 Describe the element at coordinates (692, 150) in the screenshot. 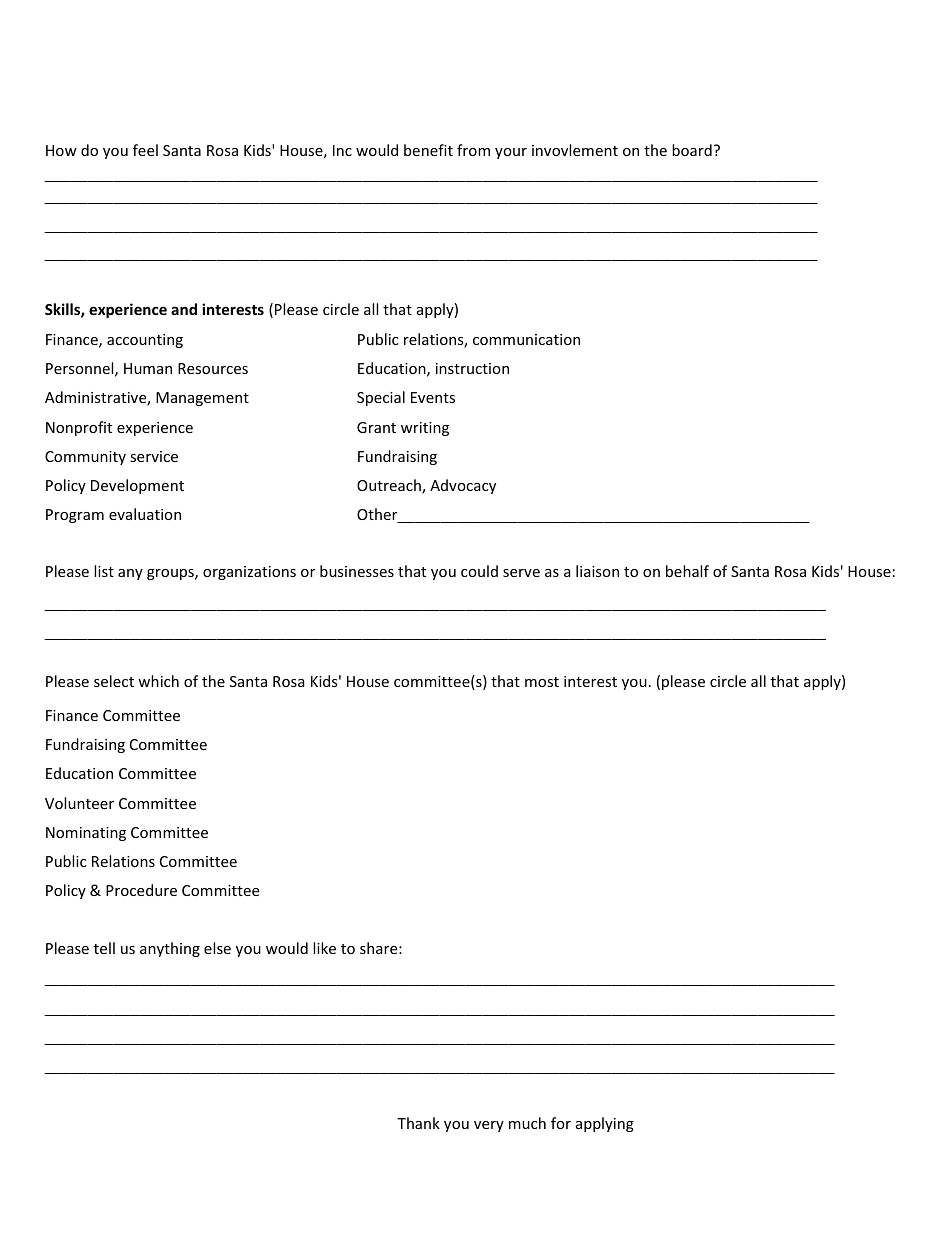

I see `board` at that location.
